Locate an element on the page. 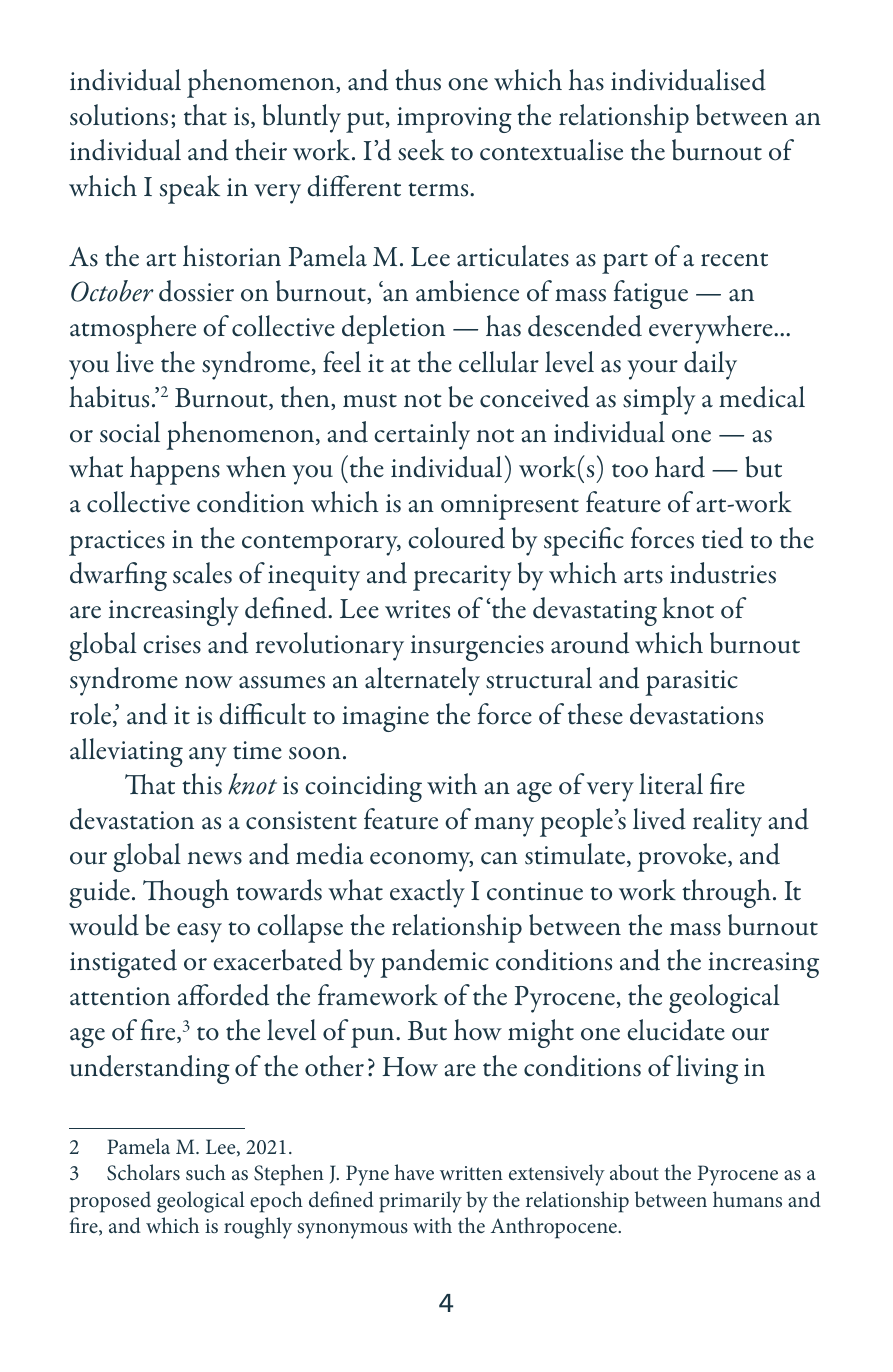 This document has width=893, height=1372. recent is located at coordinates (734, 260).
